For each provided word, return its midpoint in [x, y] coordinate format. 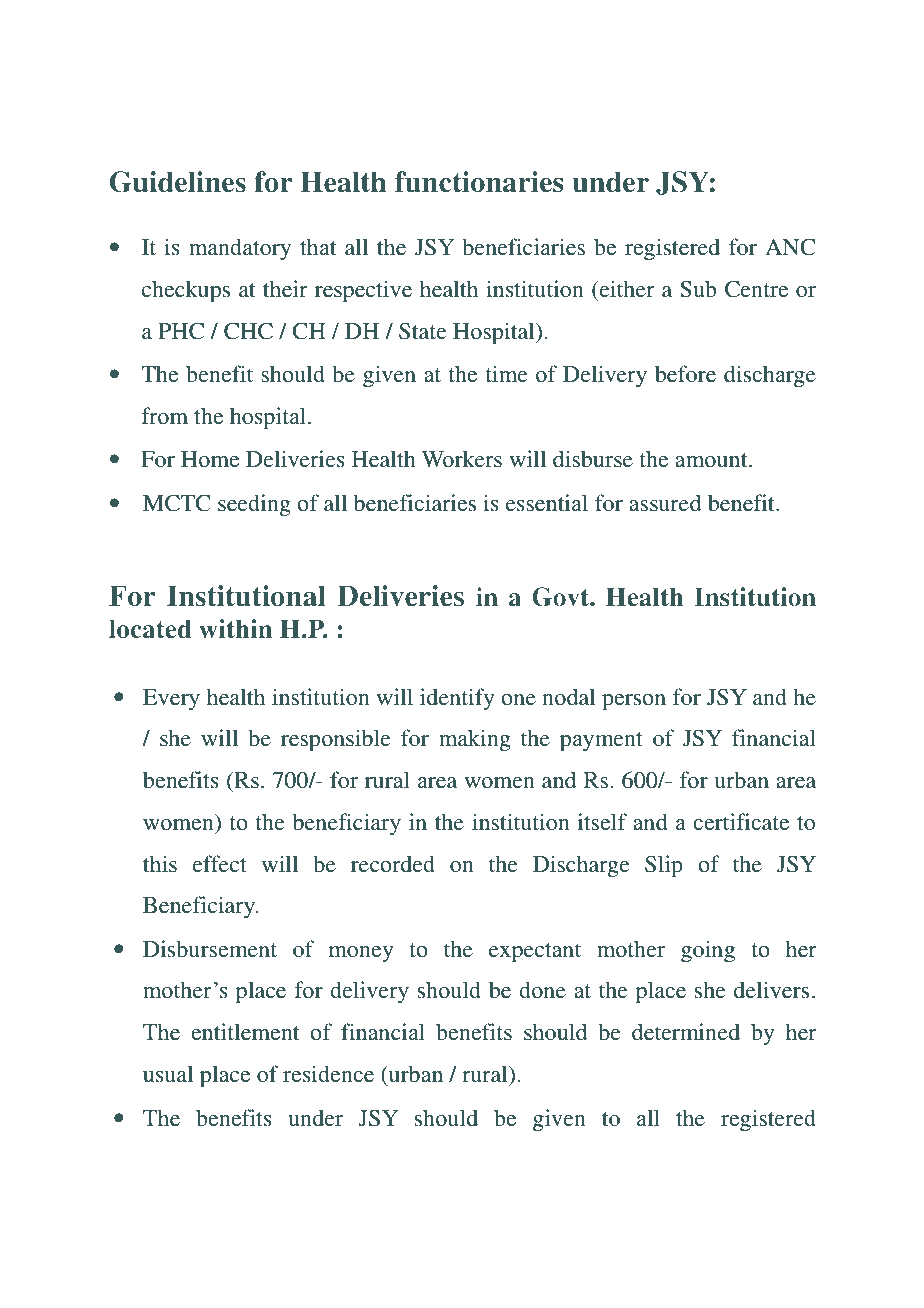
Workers [461, 458]
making [475, 740]
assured [665, 503]
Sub [698, 289]
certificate [741, 821]
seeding [254, 505]
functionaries [479, 182]
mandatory [240, 249]
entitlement [245, 1031]
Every [171, 699]
